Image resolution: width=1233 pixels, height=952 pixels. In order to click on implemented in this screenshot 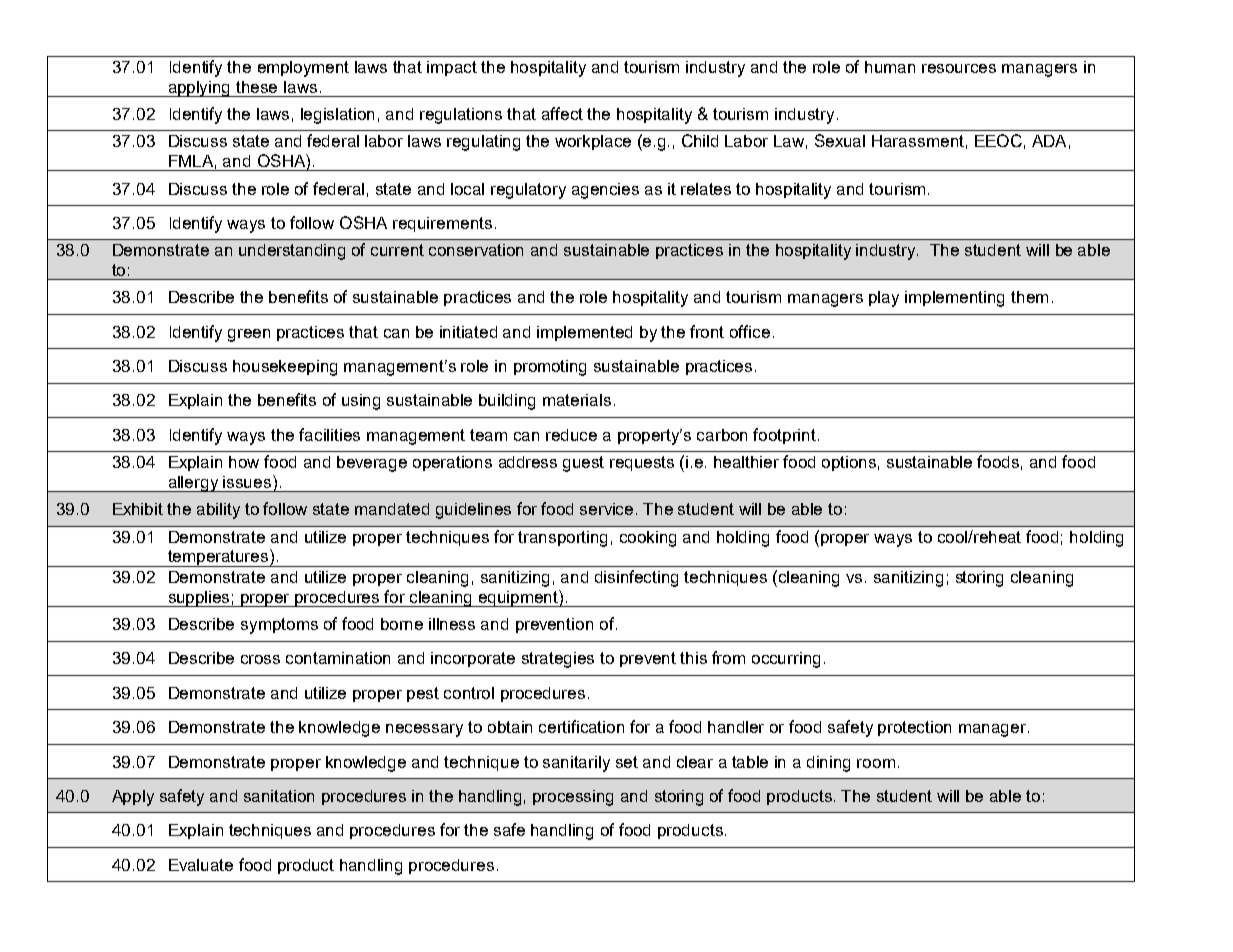, I will do `click(584, 333)`.
